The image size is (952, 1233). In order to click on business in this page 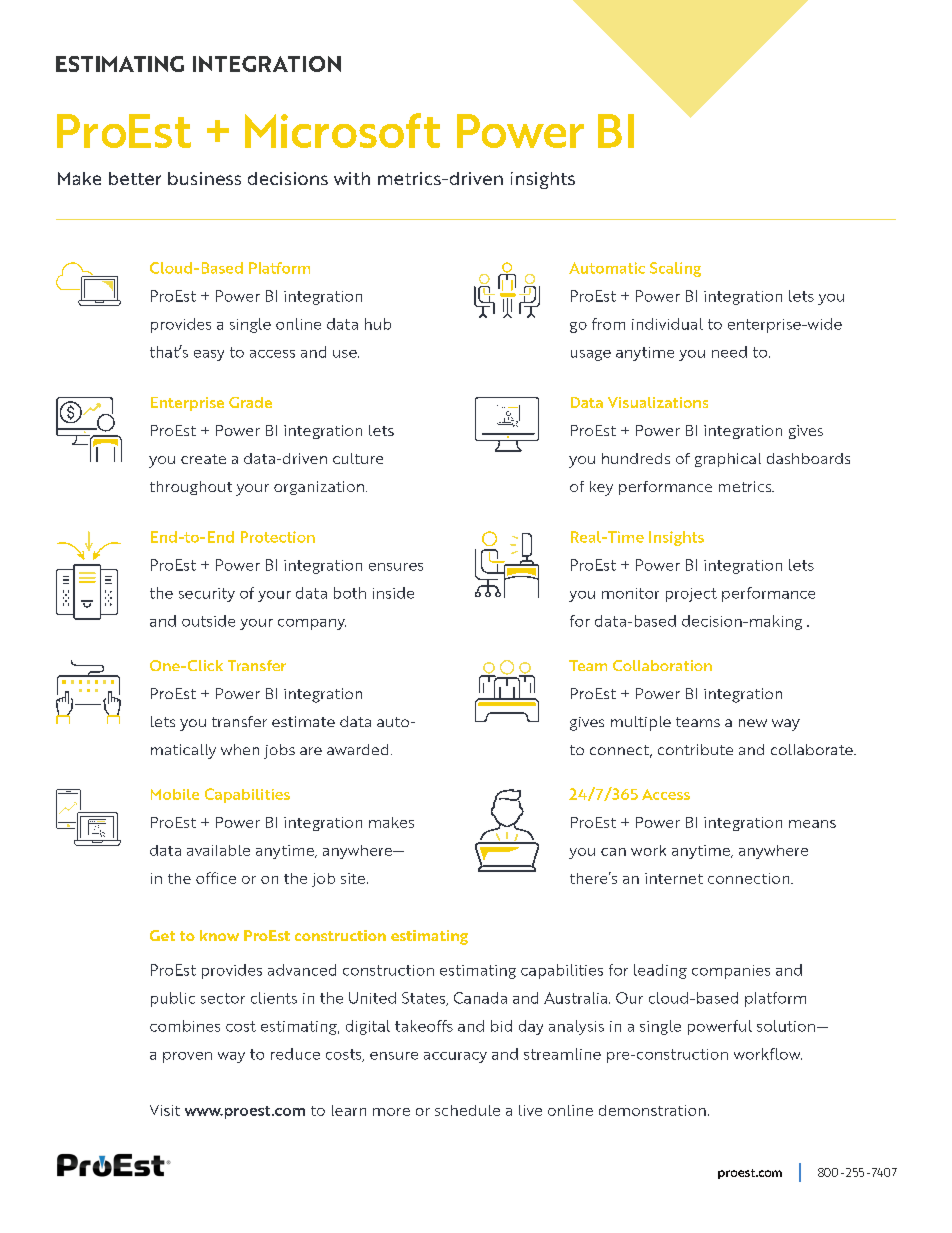, I will do `click(204, 178)`.
